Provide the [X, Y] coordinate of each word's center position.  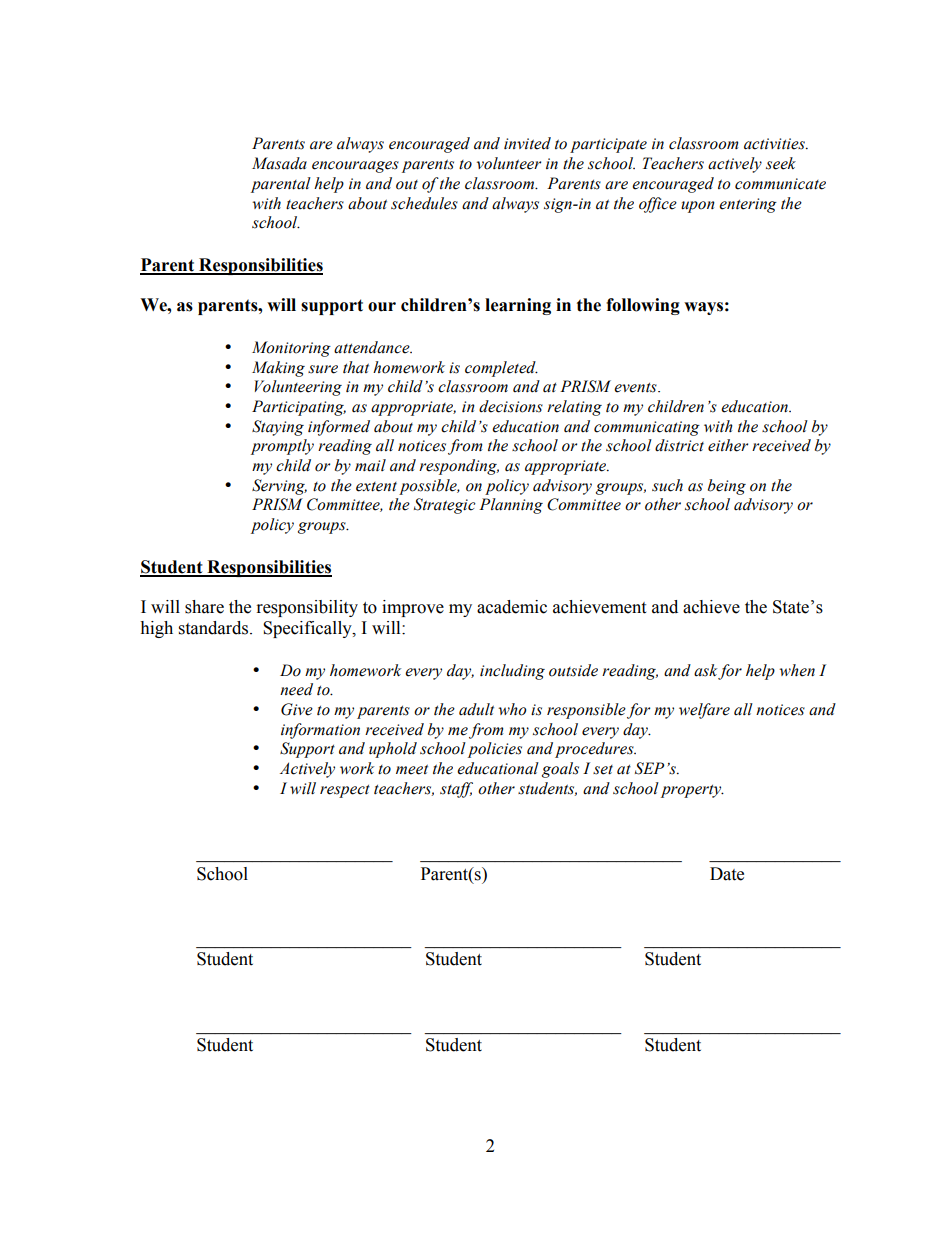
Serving [279, 487]
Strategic [445, 506]
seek [781, 163]
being [727, 487]
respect [345, 791]
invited [527, 143]
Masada [279, 163]
